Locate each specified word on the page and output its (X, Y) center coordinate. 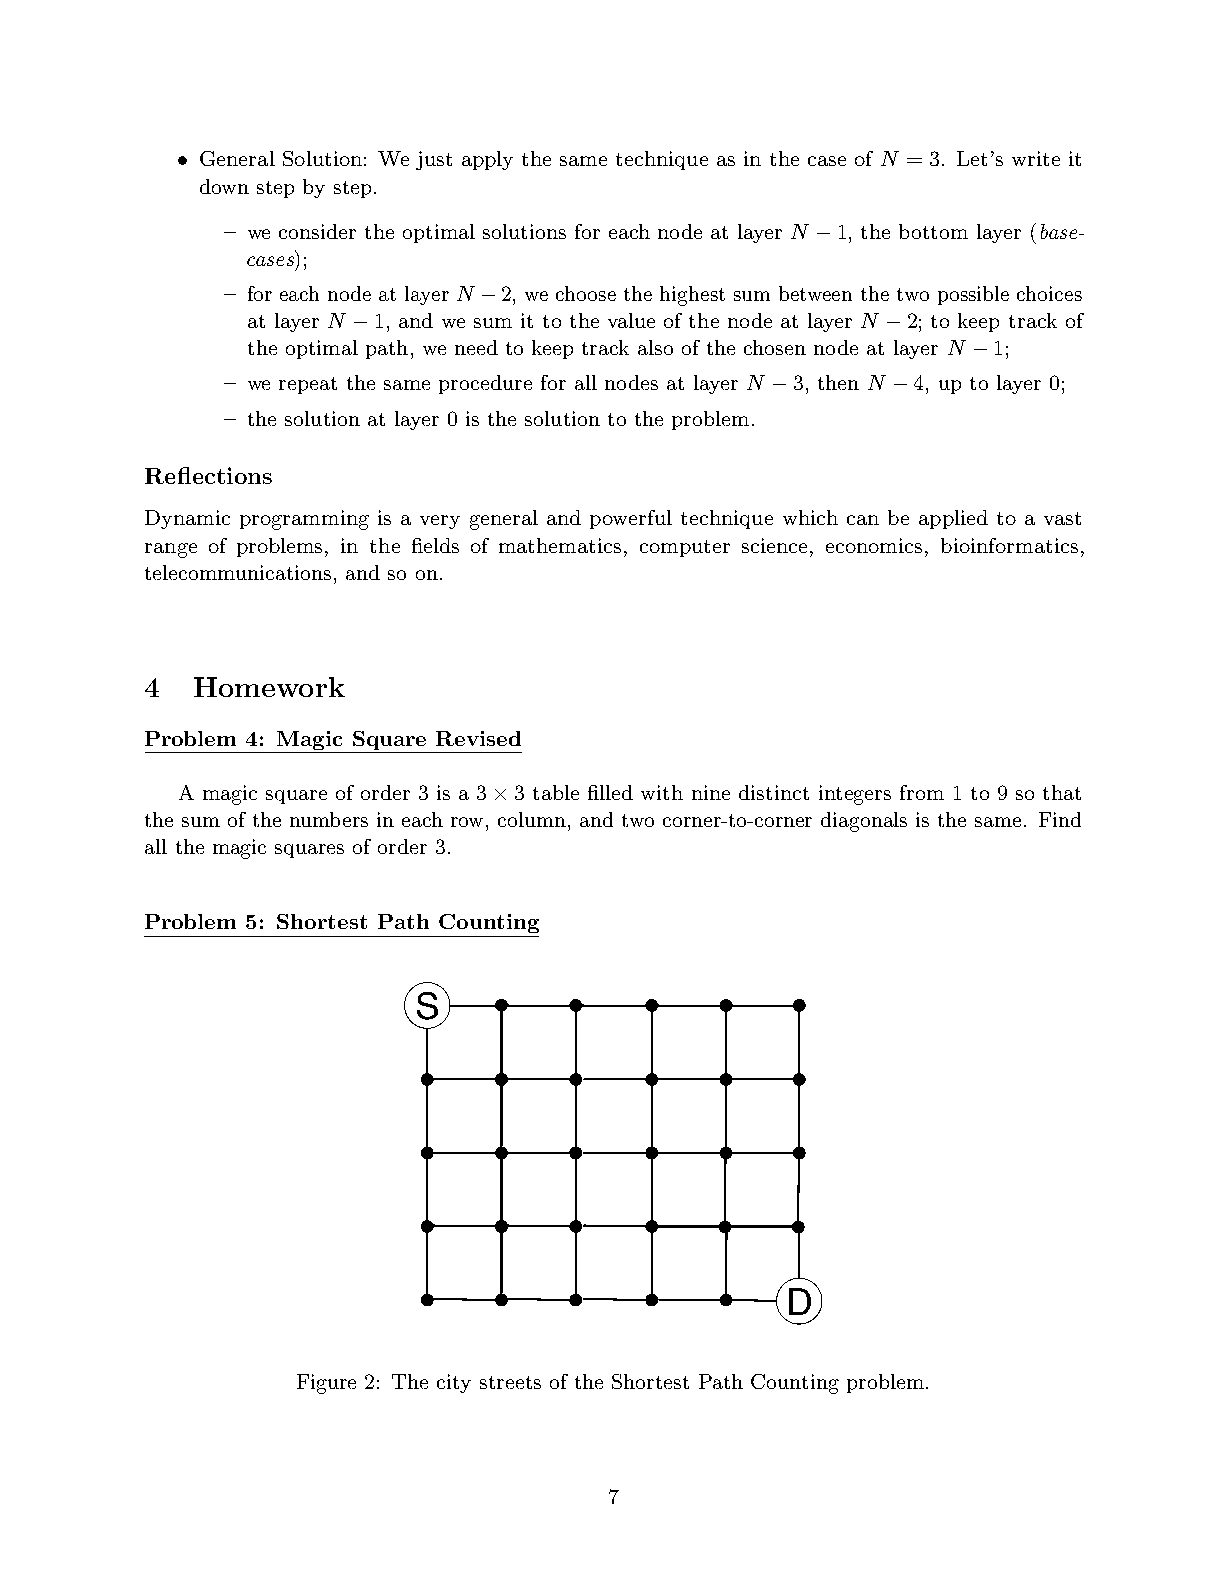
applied (953, 519)
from (922, 792)
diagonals (864, 822)
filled (610, 792)
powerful (631, 519)
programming (304, 520)
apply (487, 160)
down (224, 186)
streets (510, 1382)
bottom (933, 231)
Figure (326, 1384)
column (532, 819)
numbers (329, 819)
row (469, 822)
